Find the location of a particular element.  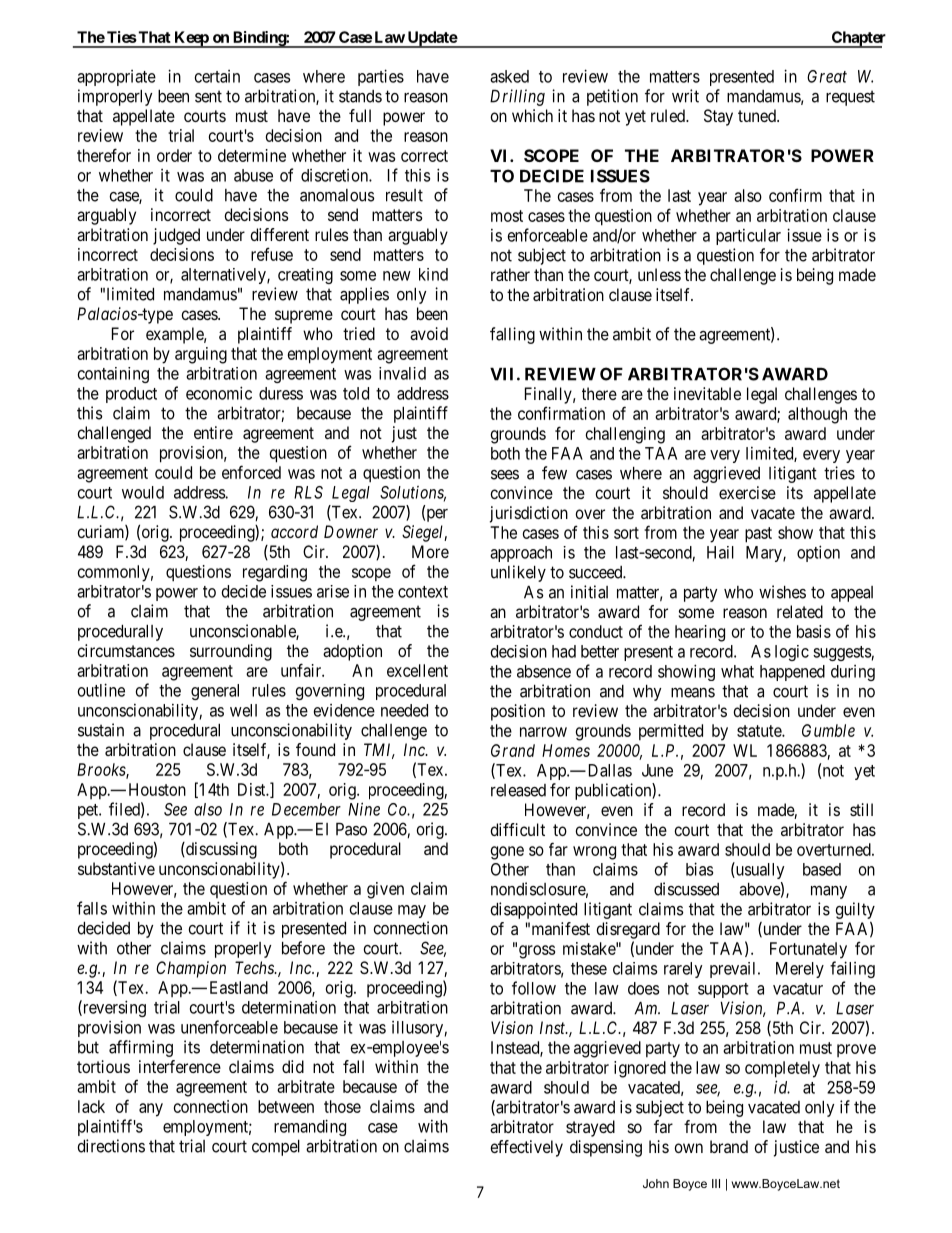

asked is located at coordinates (509, 76).
